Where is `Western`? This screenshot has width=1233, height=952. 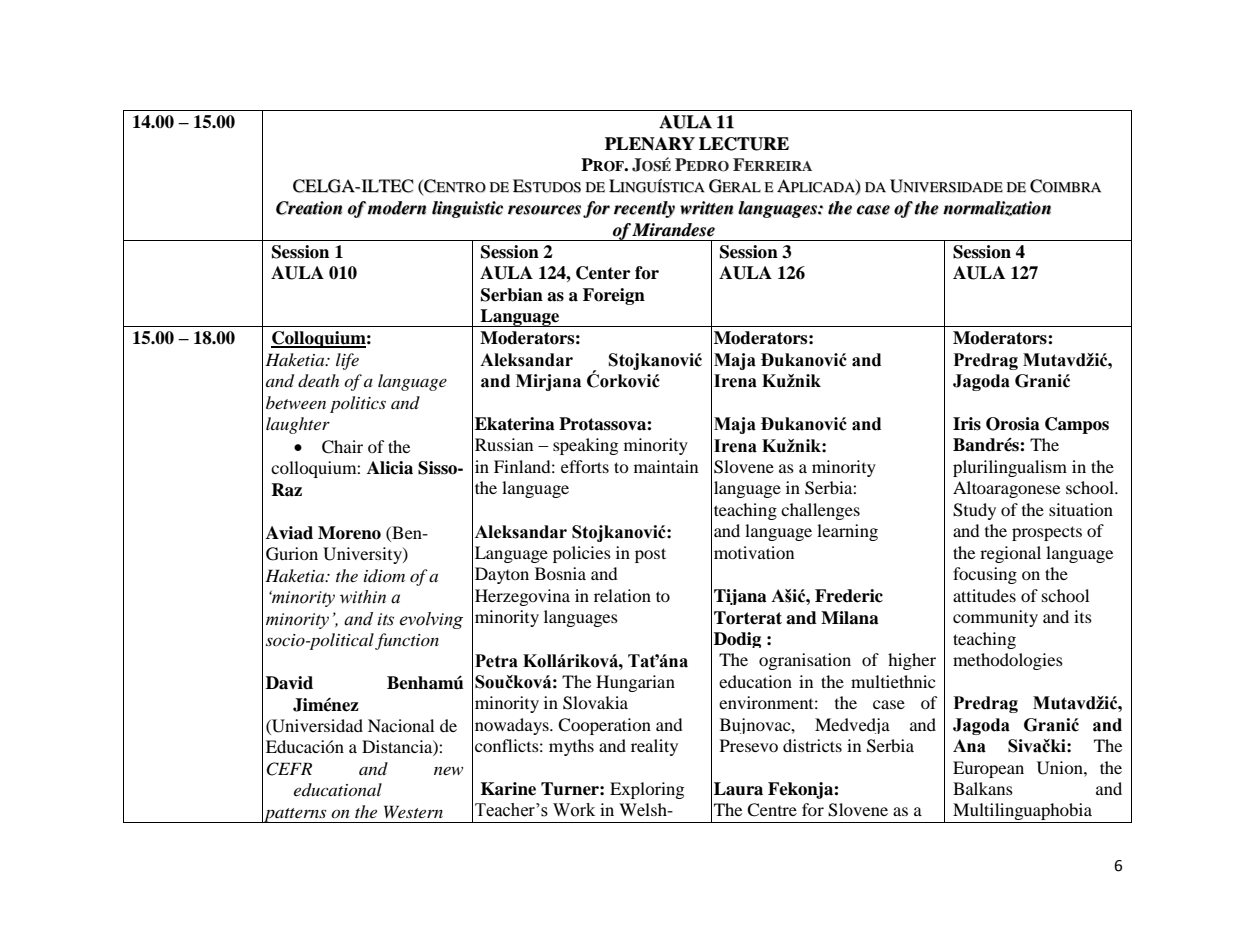
Western is located at coordinates (413, 811).
